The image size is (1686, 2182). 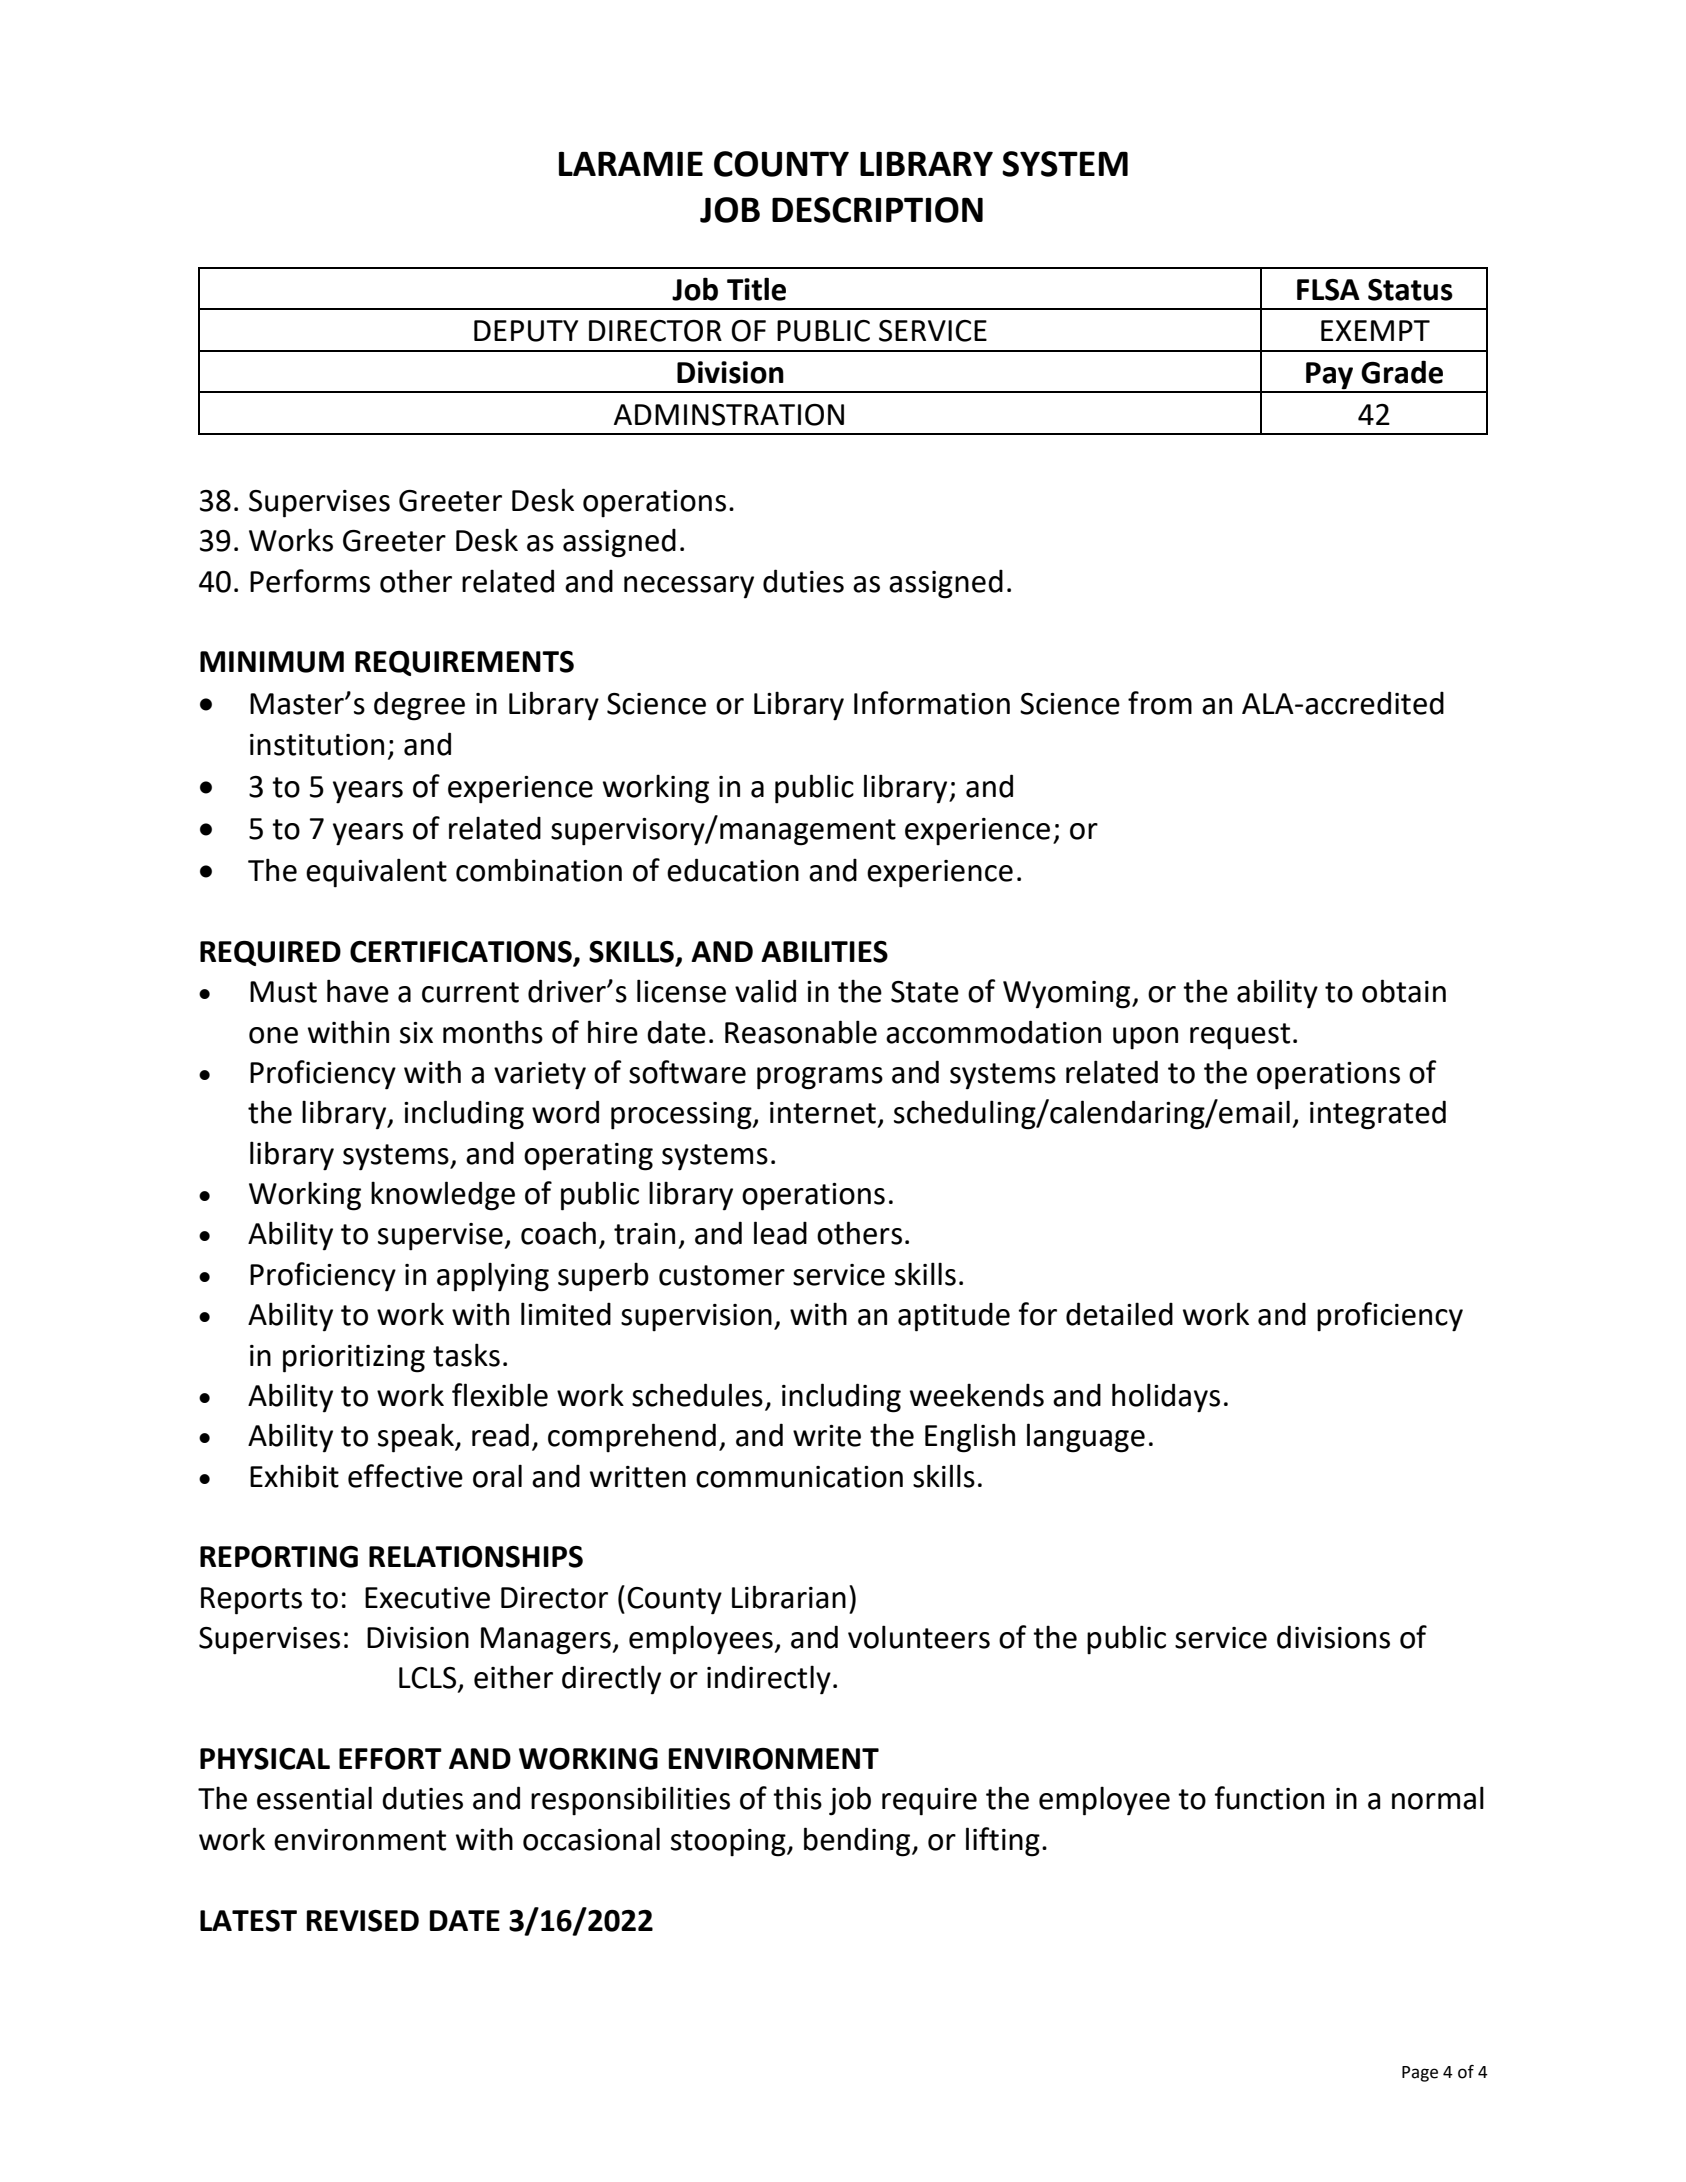 What do you see at coordinates (1378, 1115) in the document?
I see `integrated` at bounding box center [1378, 1115].
